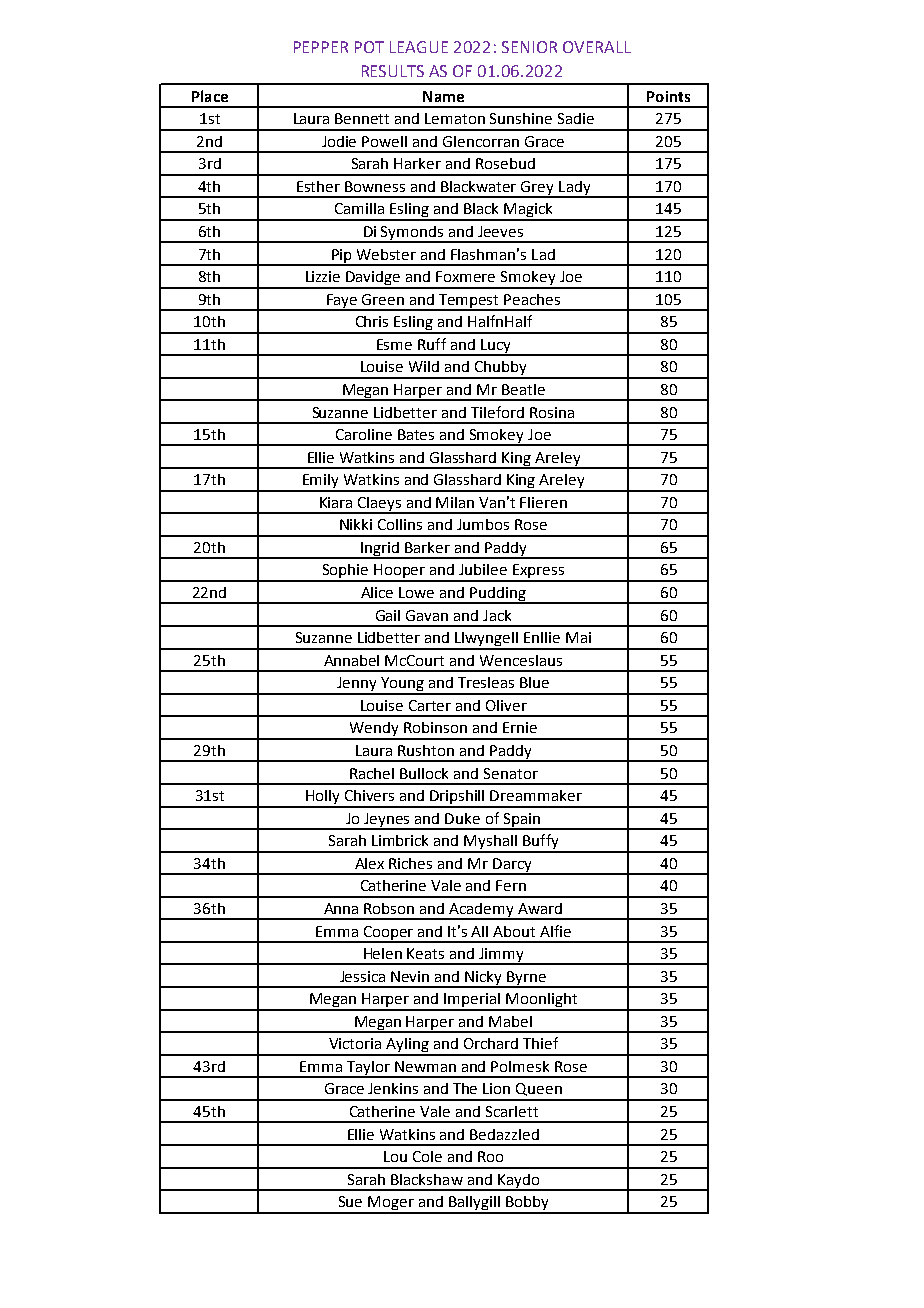 This screenshot has height=1308, width=924. What do you see at coordinates (541, 843) in the screenshot?
I see `Buffy` at bounding box center [541, 843].
